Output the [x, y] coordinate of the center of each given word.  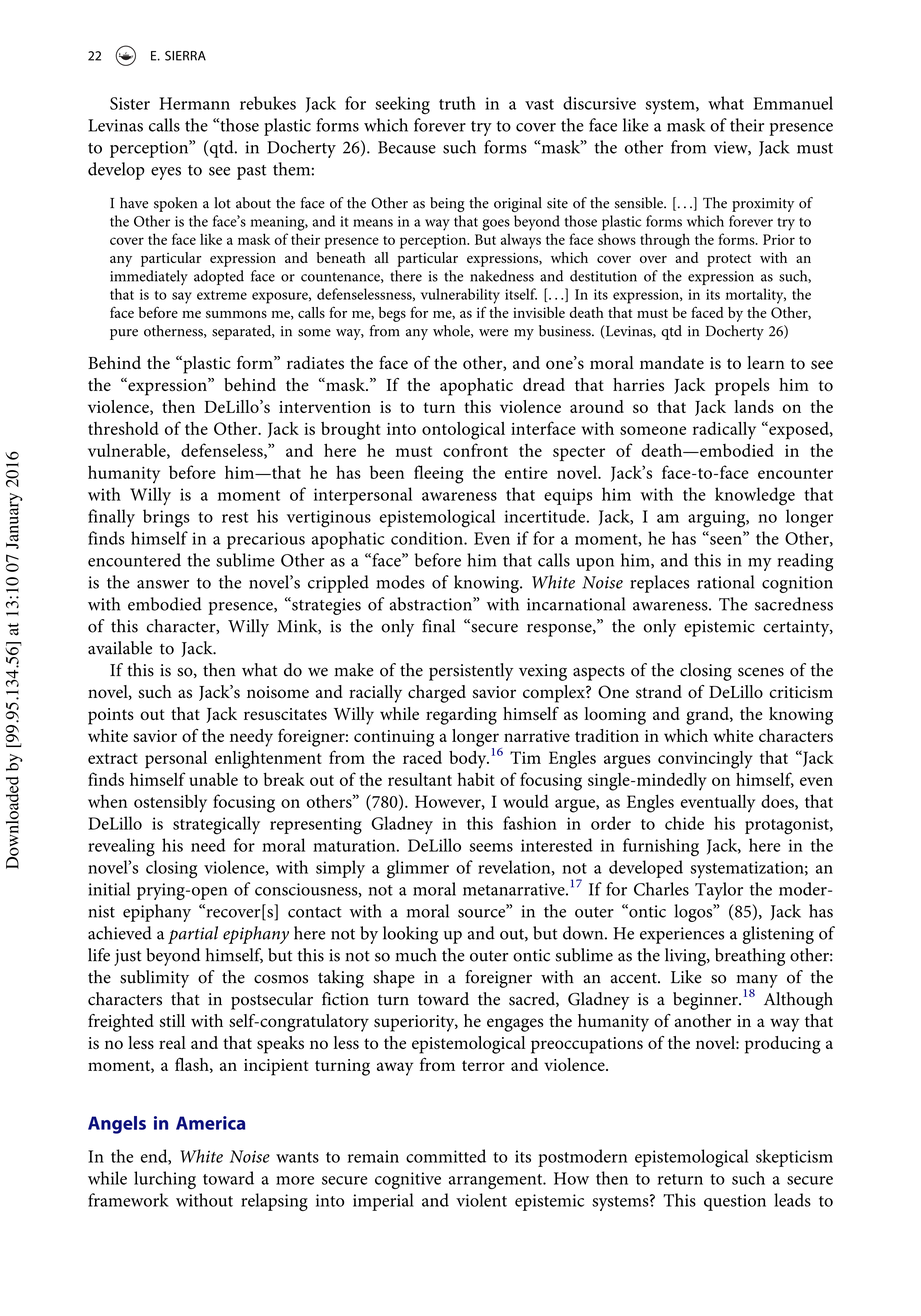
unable [213, 779]
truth [457, 103]
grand [708, 716]
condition [428, 538]
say [182, 298]
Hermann [194, 103]
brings [166, 518]
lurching [165, 1180]
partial [193, 935]
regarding [461, 716]
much [416, 955]
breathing [750, 957]
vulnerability [460, 296]
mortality [756, 296]
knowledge [755, 496]
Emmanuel [793, 103]
